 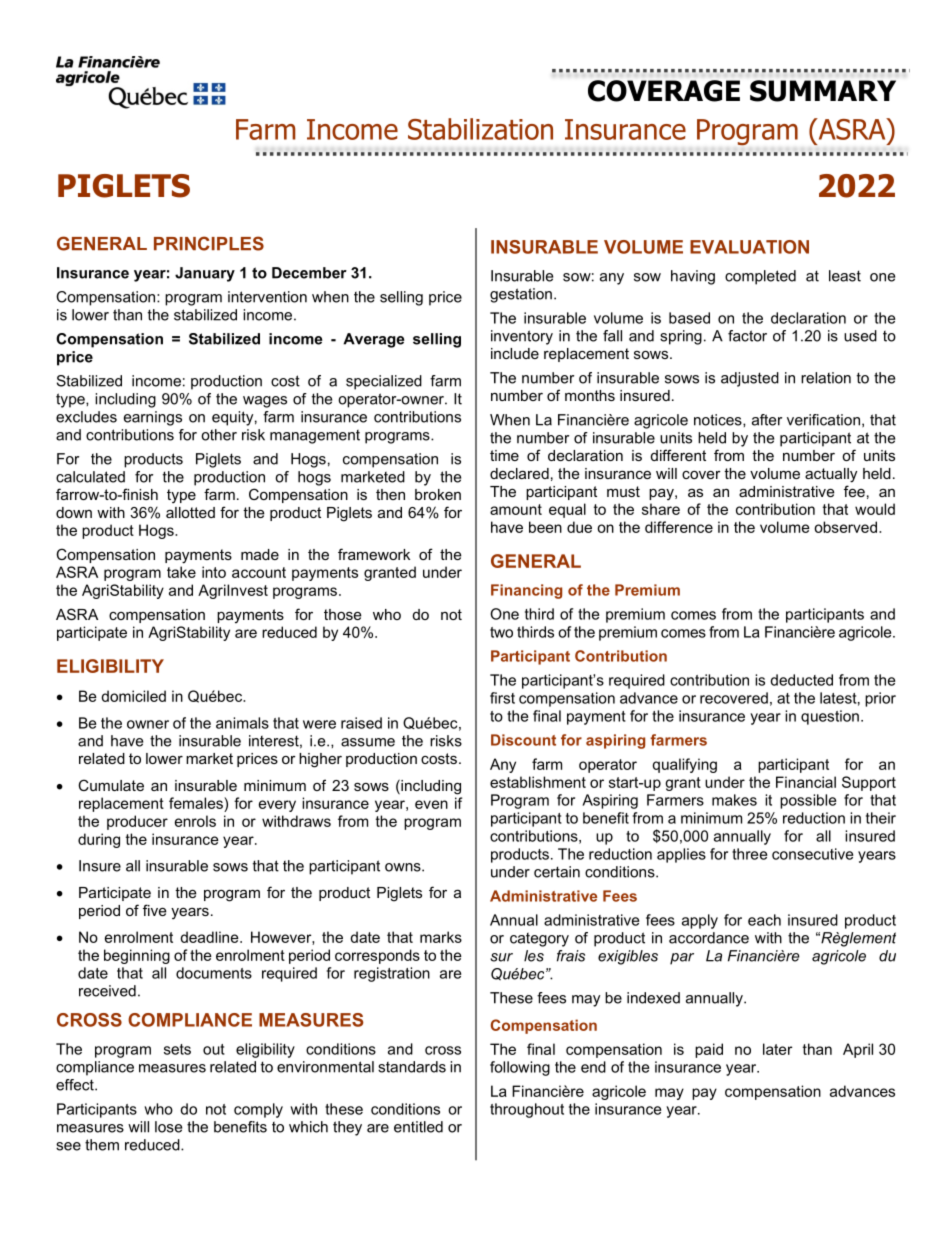 What do you see at coordinates (181, 572) in the screenshot?
I see `take` at bounding box center [181, 572].
